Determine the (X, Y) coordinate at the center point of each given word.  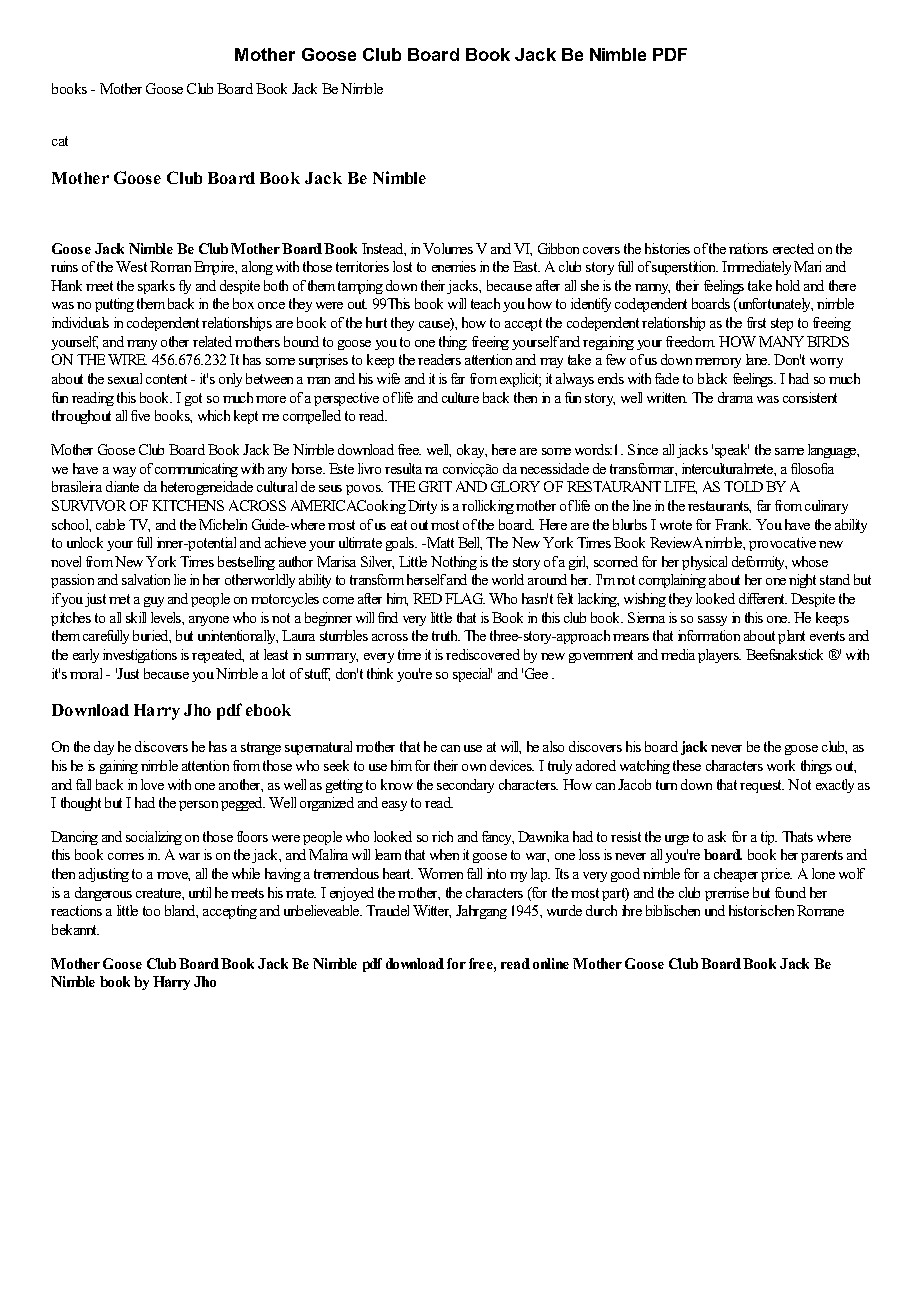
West (131, 266)
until (200, 892)
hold (788, 285)
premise (727, 894)
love (152, 784)
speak (732, 451)
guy (154, 602)
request (762, 786)
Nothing (454, 563)
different (763, 598)
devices (512, 765)
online (551, 963)
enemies (454, 266)
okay (472, 451)
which (214, 415)
